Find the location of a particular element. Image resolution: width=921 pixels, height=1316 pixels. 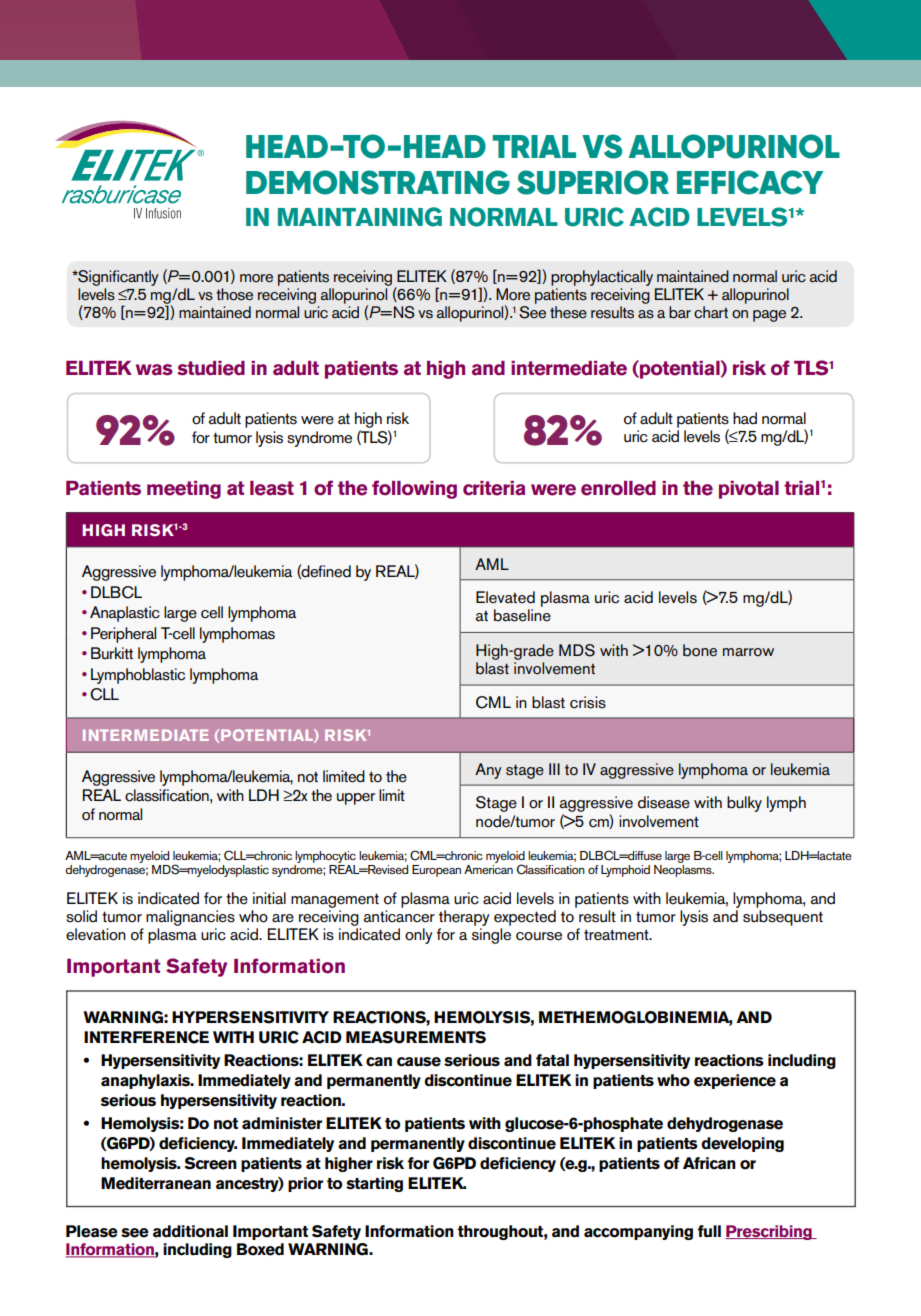

DEMONSTRATING is located at coordinates (378, 182).
